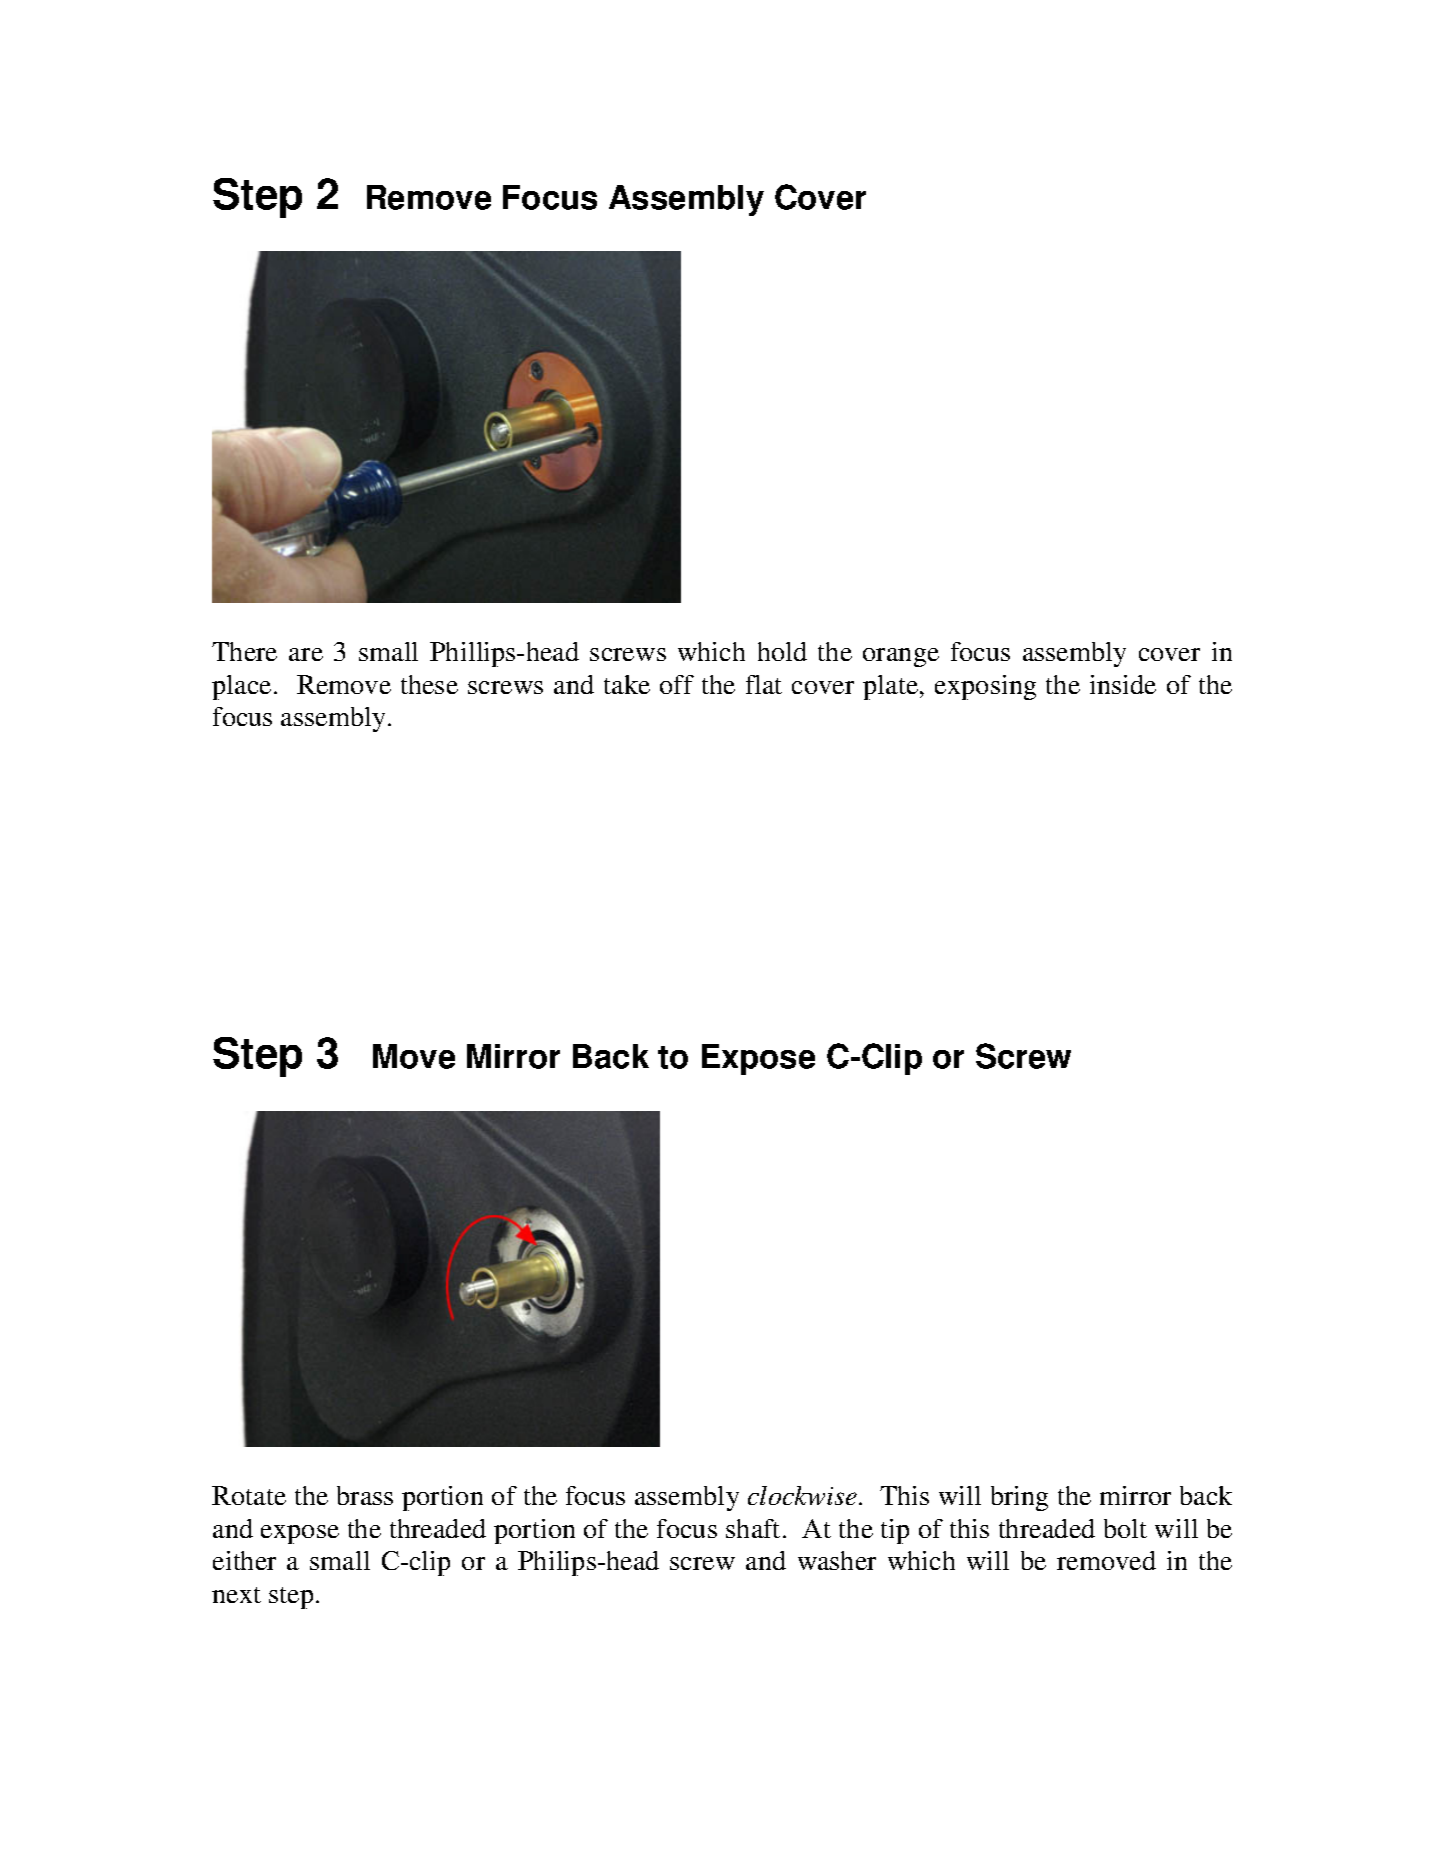 The image size is (1446, 1871). Describe the element at coordinates (365, 1495) in the page. I see `brass` at that location.
